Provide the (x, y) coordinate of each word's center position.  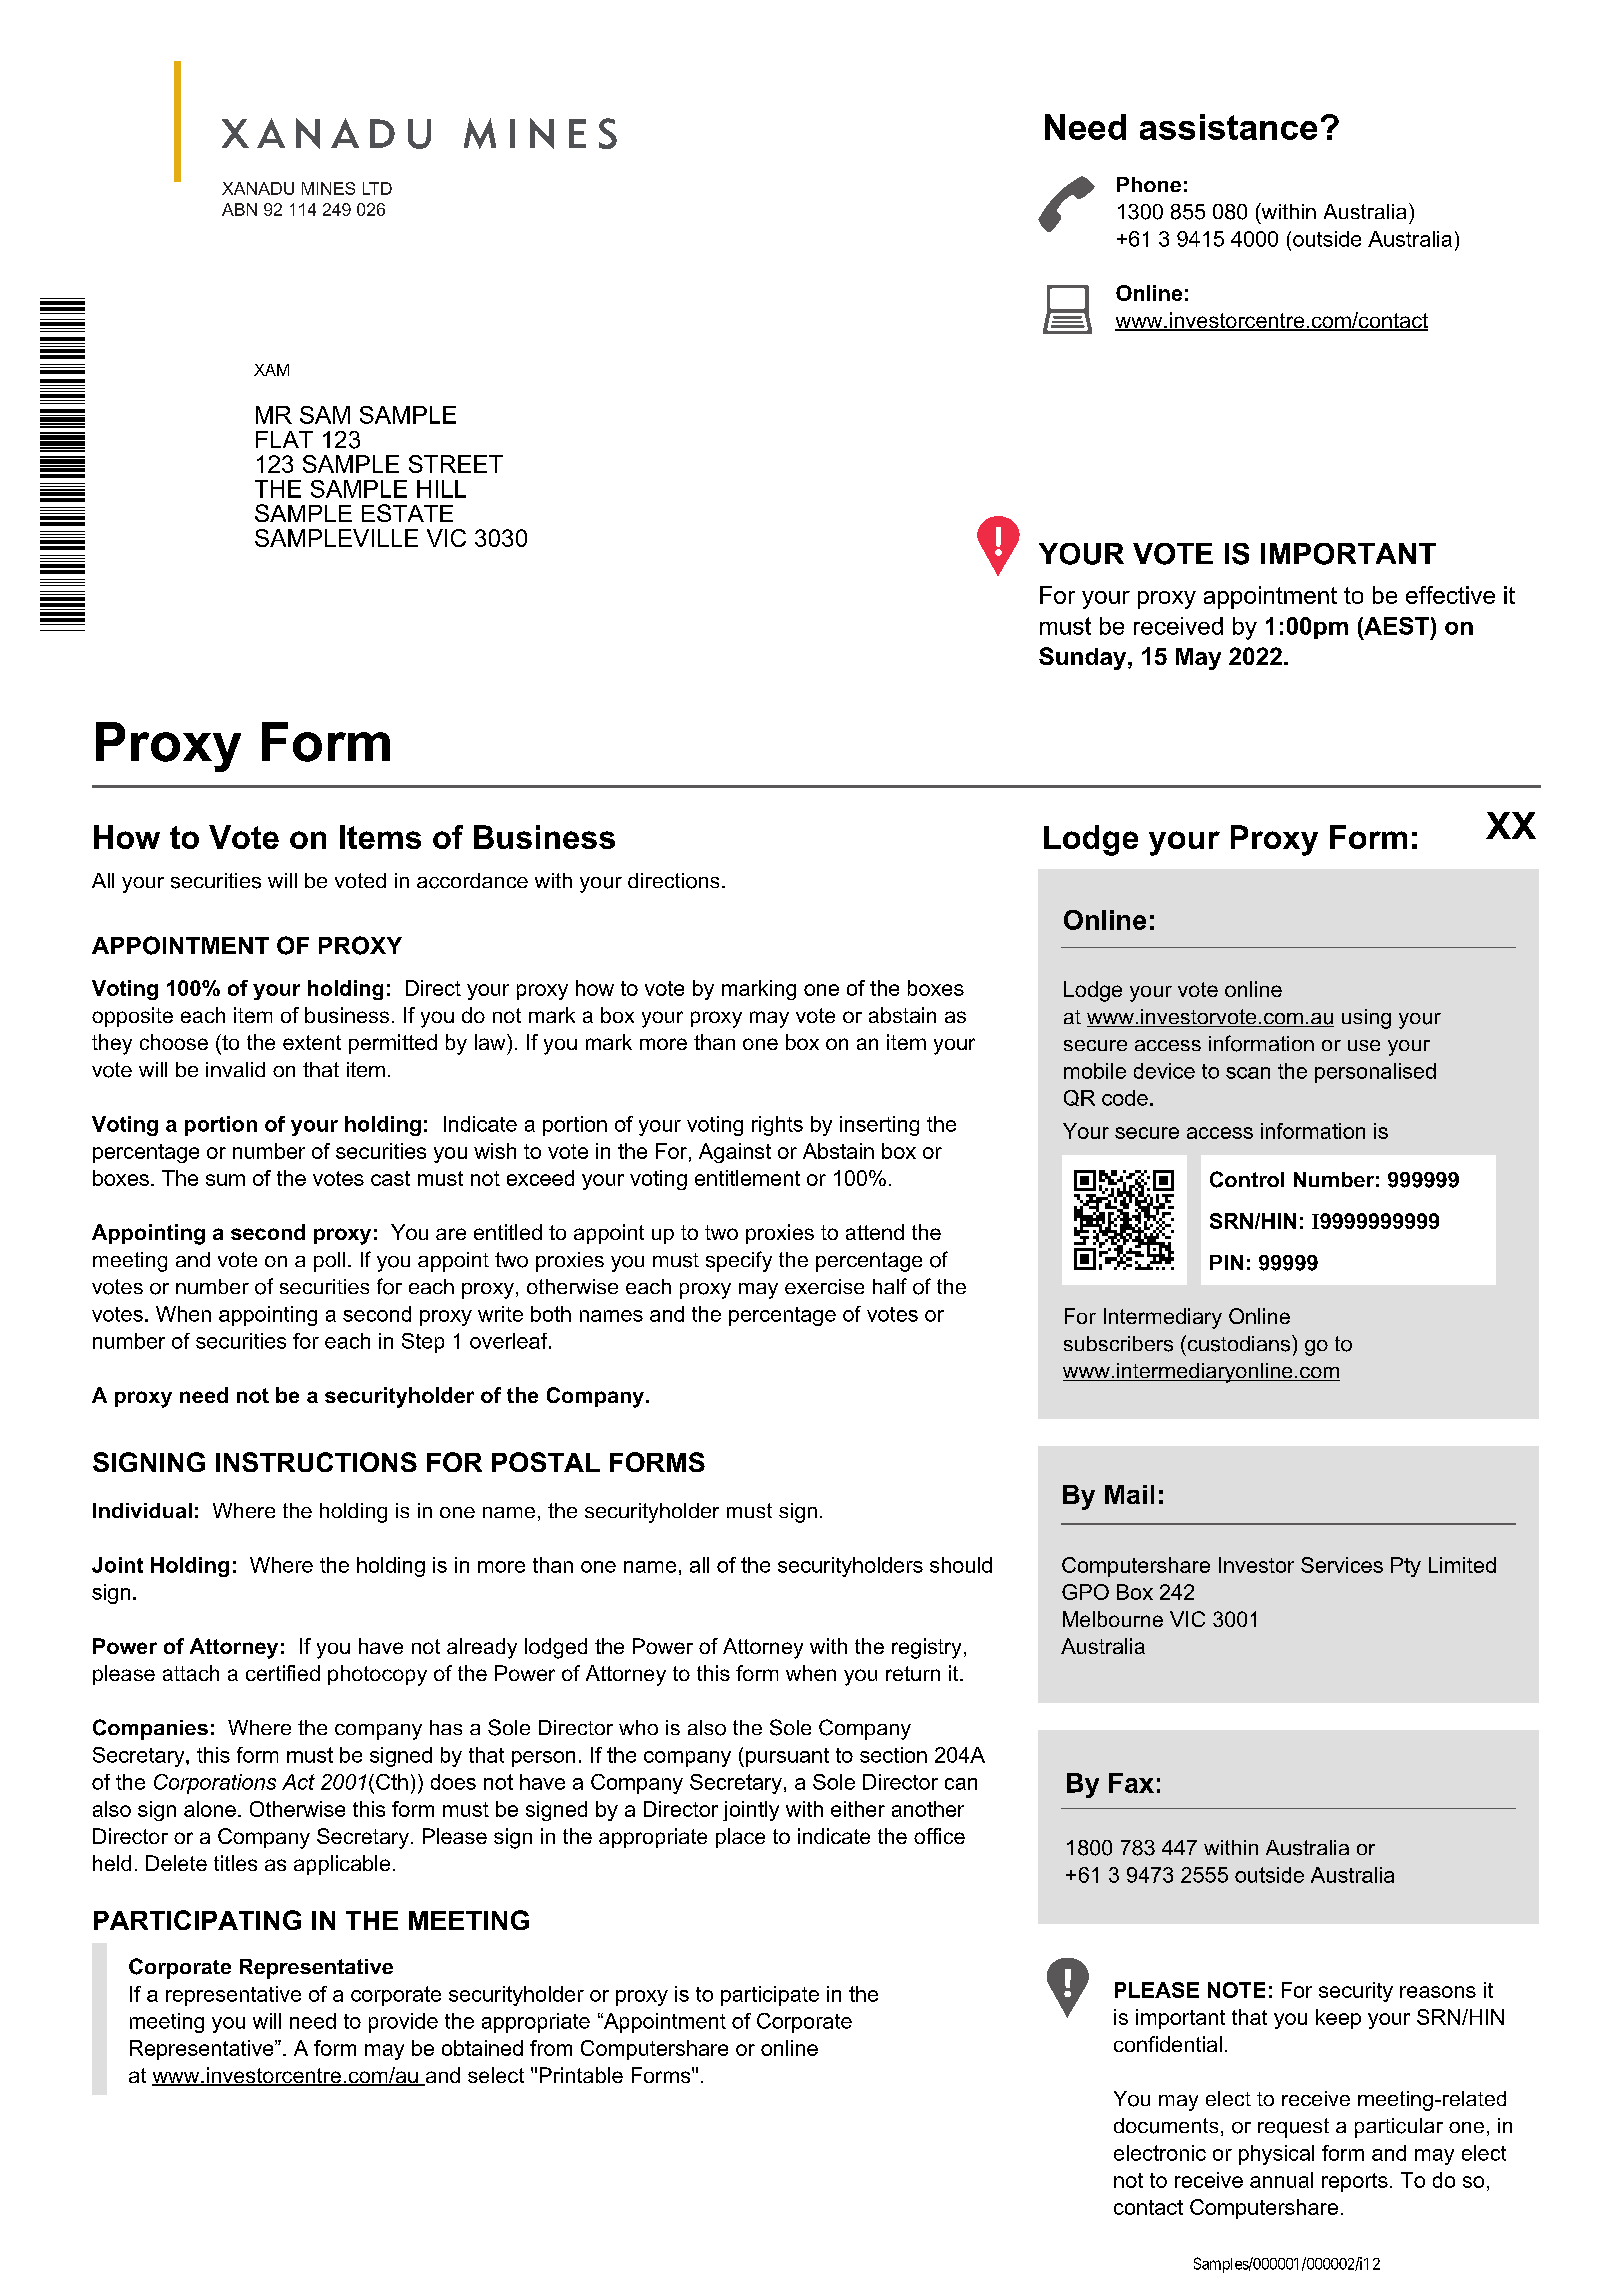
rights (777, 1126)
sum (225, 1180)
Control (1247, 1179)
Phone (1149, 184)
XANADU (258, 188)
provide (403, 2023)
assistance (1228, 127)
